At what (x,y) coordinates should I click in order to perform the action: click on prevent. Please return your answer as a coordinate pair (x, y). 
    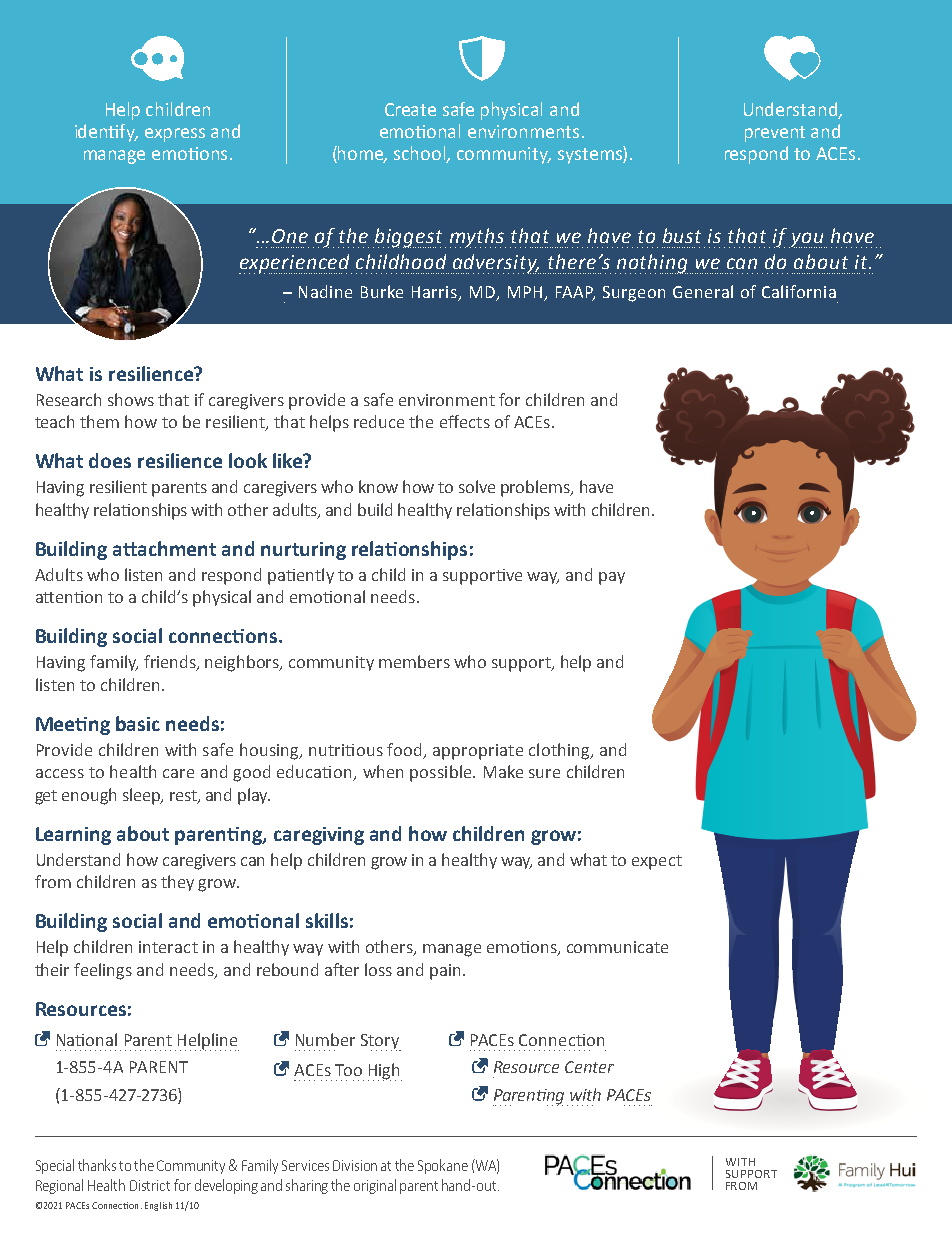
    Looking at the image, I should click on (775, 134).
